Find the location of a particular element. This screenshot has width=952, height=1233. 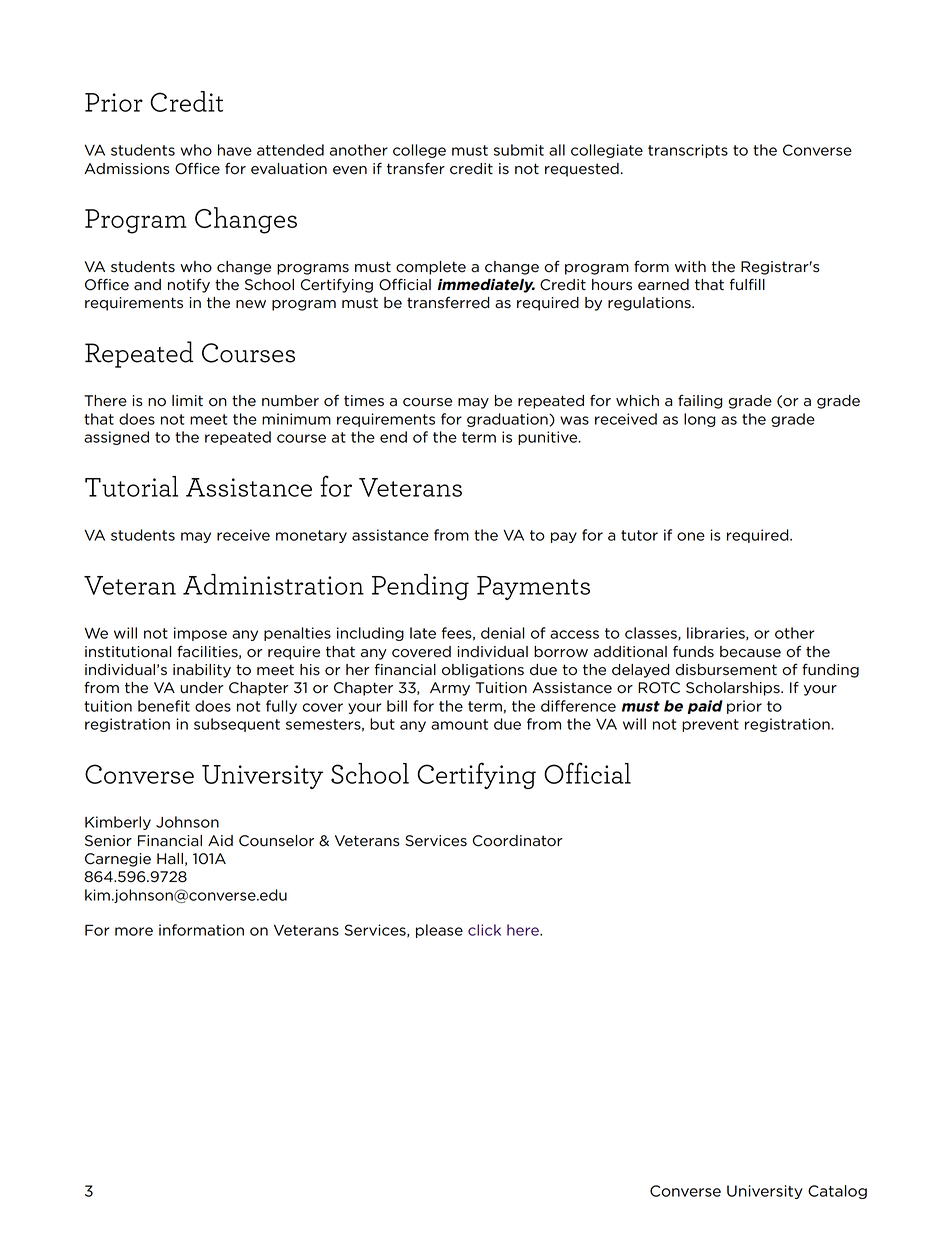

disbursement is located at coordinates (726, 670).
